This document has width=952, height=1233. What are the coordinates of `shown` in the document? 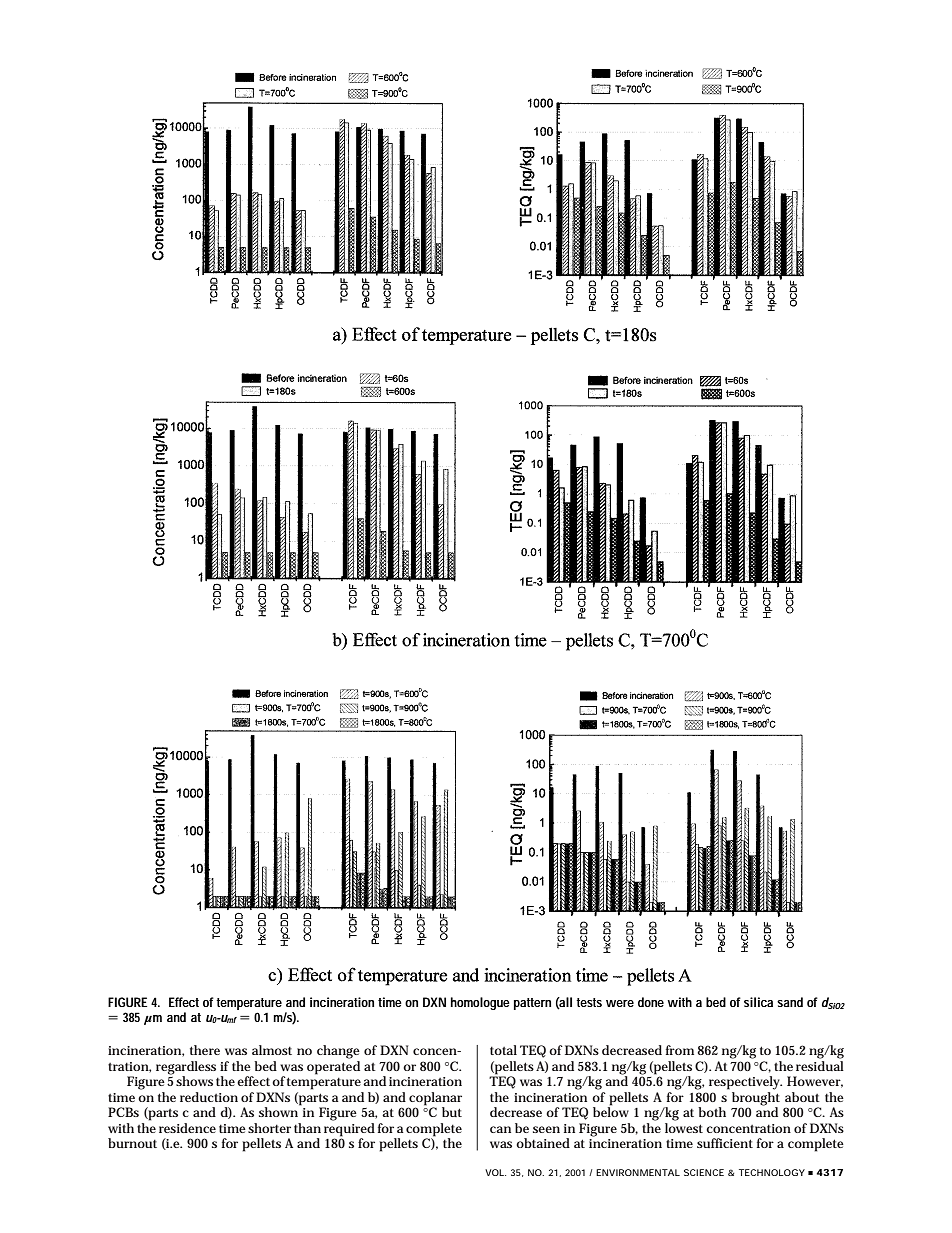 It's located at (280, 1111).
